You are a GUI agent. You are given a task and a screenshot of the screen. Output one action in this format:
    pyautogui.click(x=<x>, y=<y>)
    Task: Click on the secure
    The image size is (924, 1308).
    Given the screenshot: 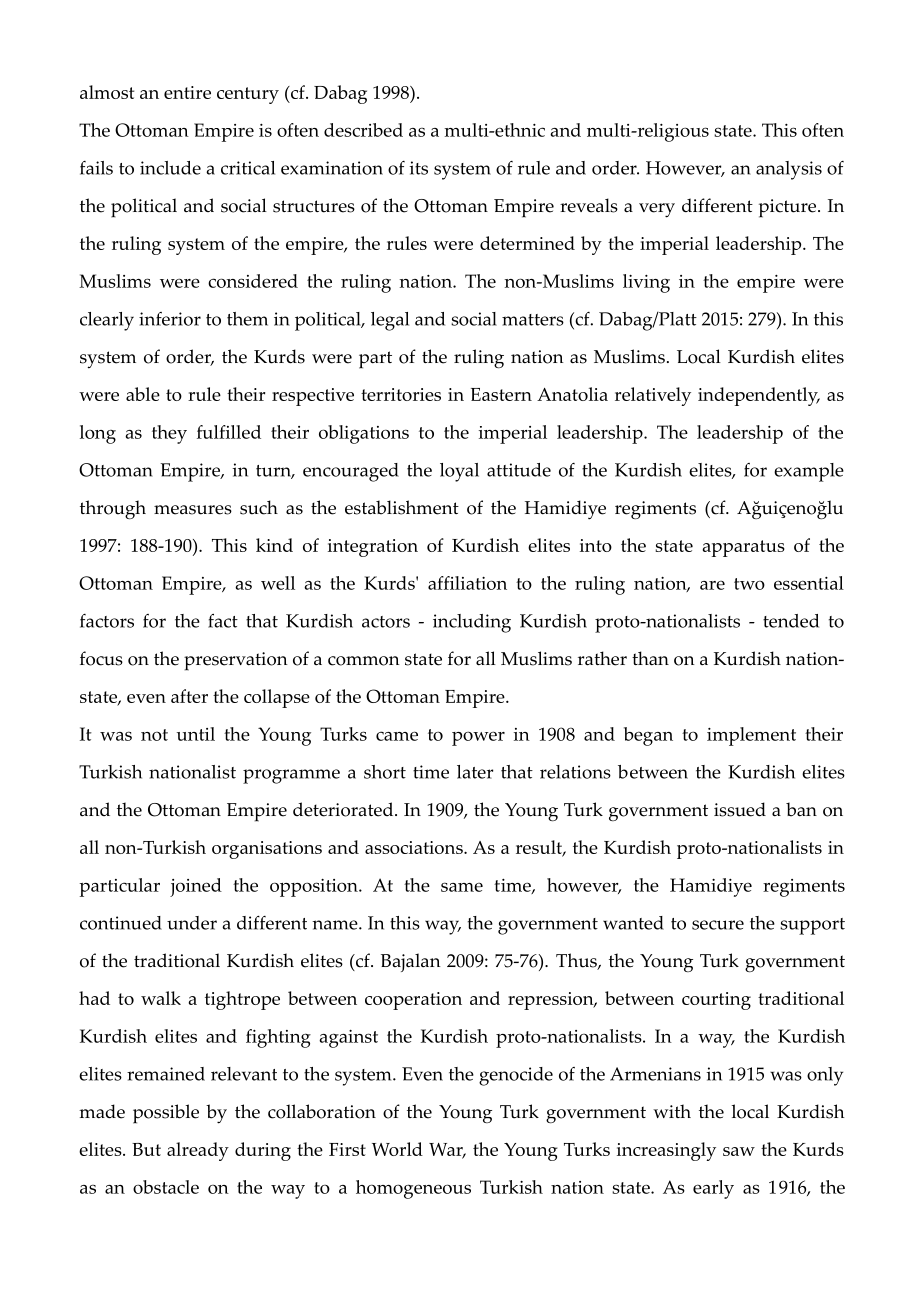 What is the action you would take?
    pyautogui.click(x=718, y=925)
